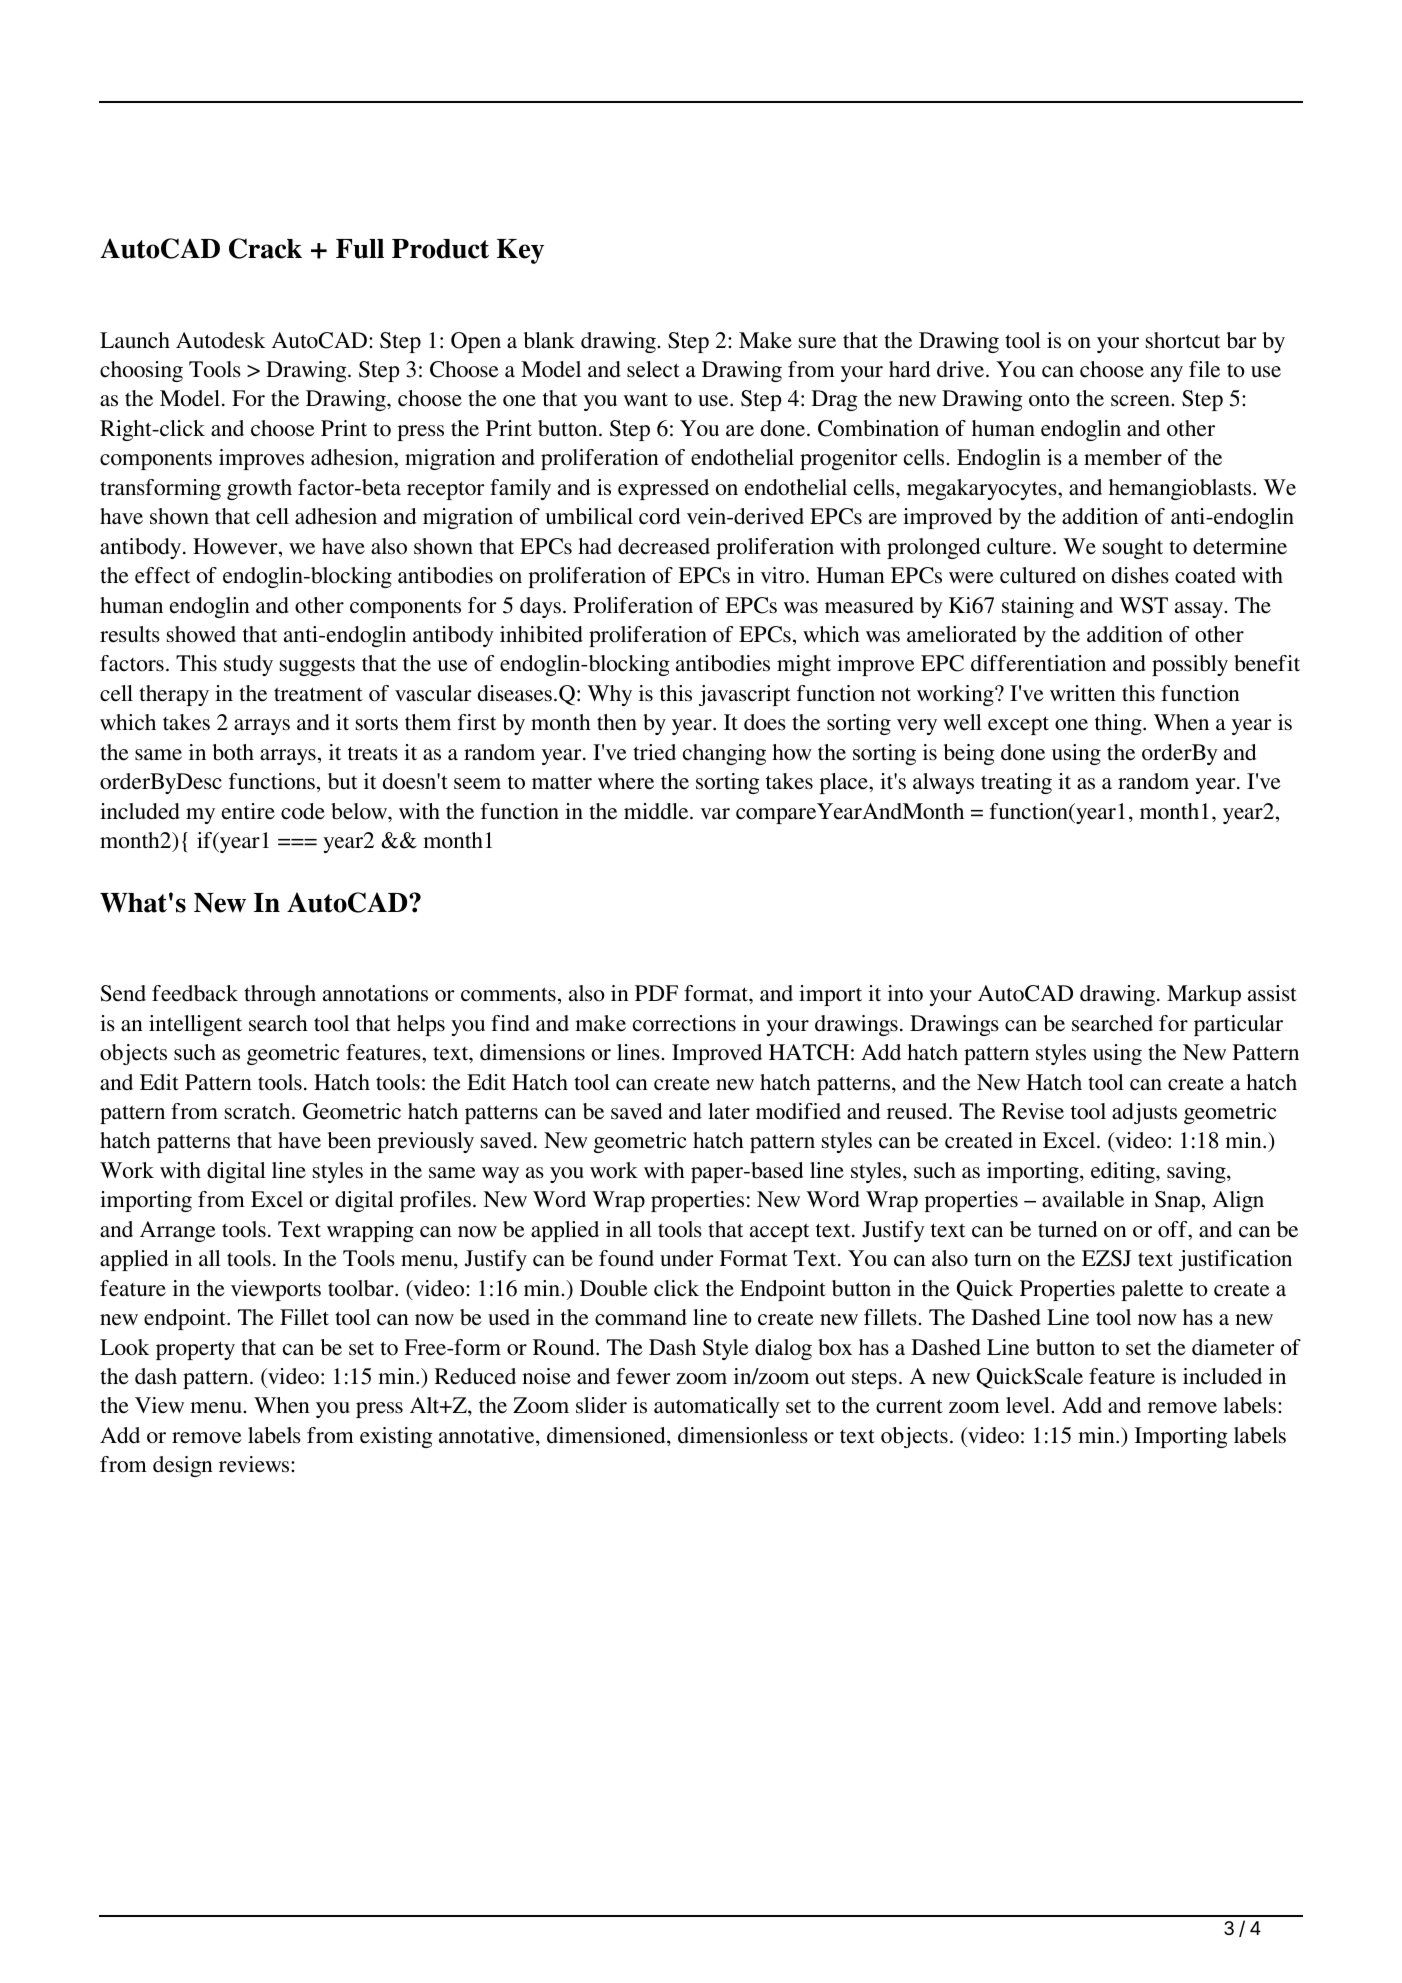 This page has height=1983, width=1402. Describe the element at coordinates (183, 1466) in the page. I see `design` at that location.
